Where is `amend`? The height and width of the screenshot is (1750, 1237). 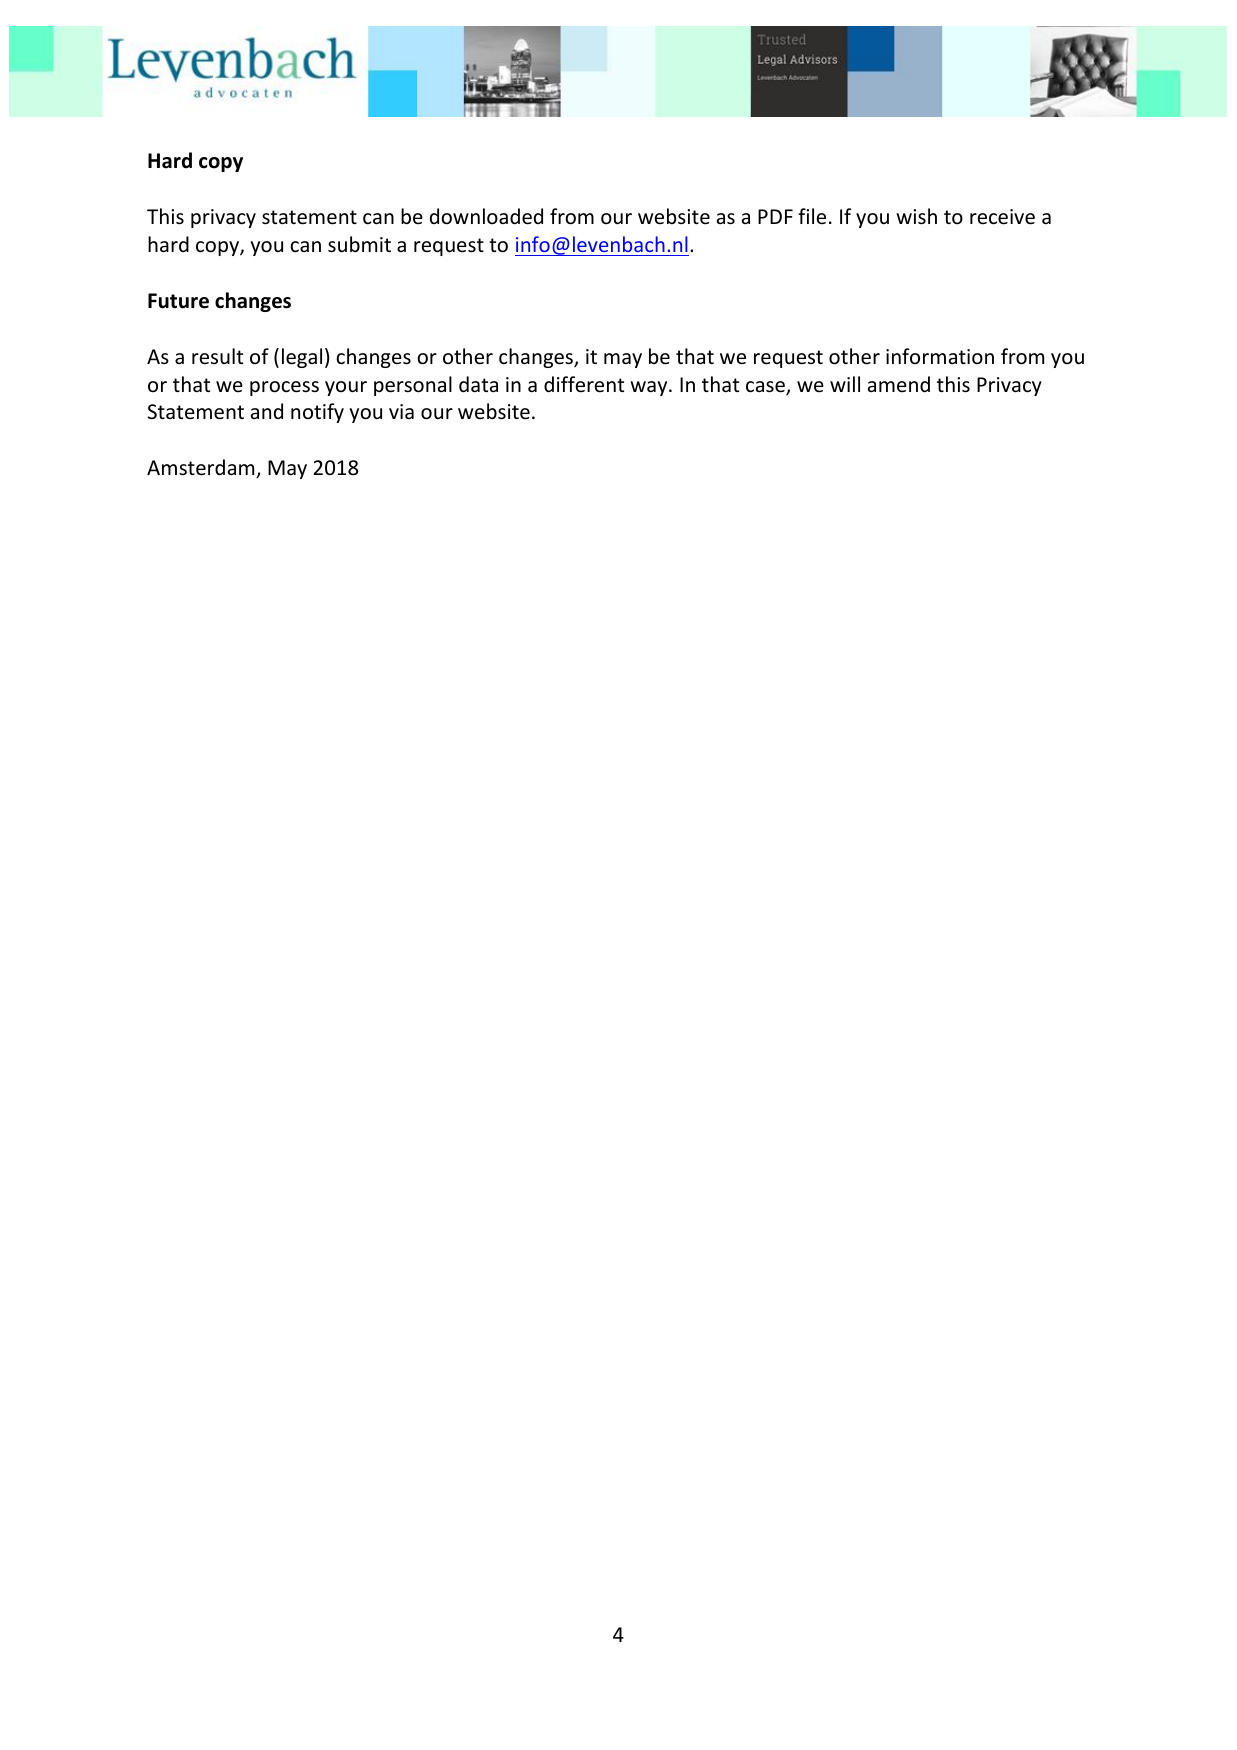 amend is located at coordinates (899, 384).
